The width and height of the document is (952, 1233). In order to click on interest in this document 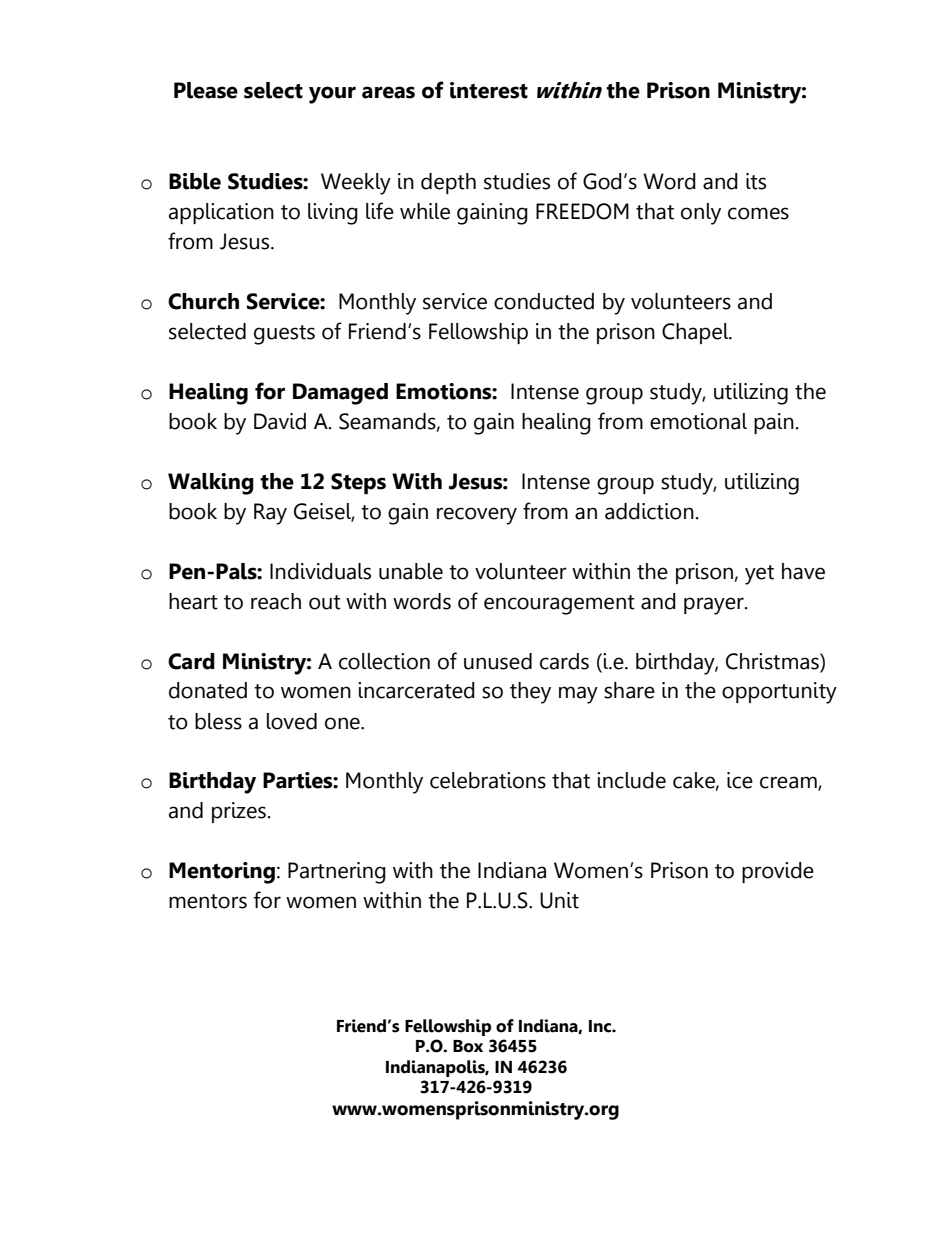, I will do `click(489, 90)`.
